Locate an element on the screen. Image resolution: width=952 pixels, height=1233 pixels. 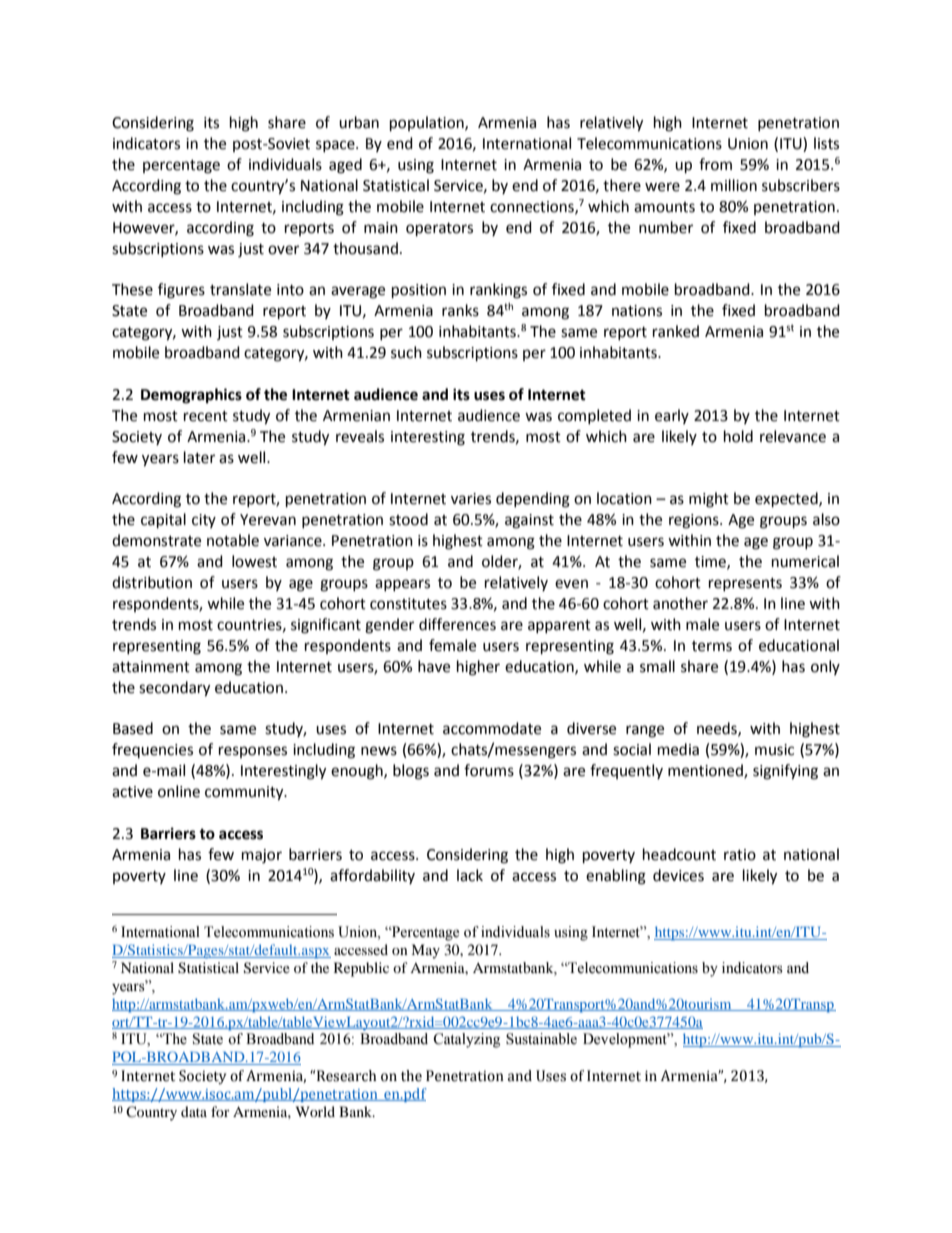
data is located at coordinates (194, 1111).
